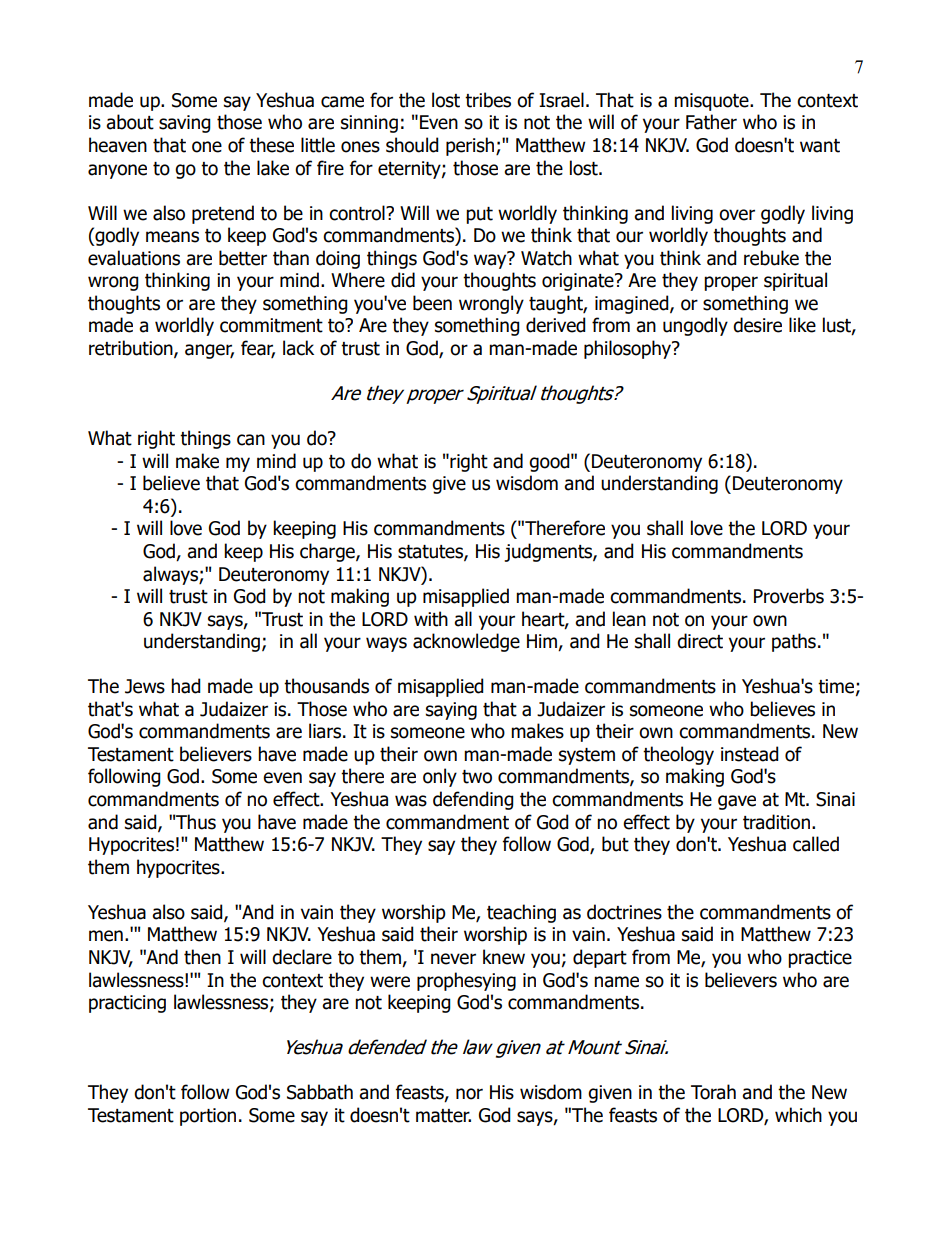  I want to click on nor, so click(469, 1094).
